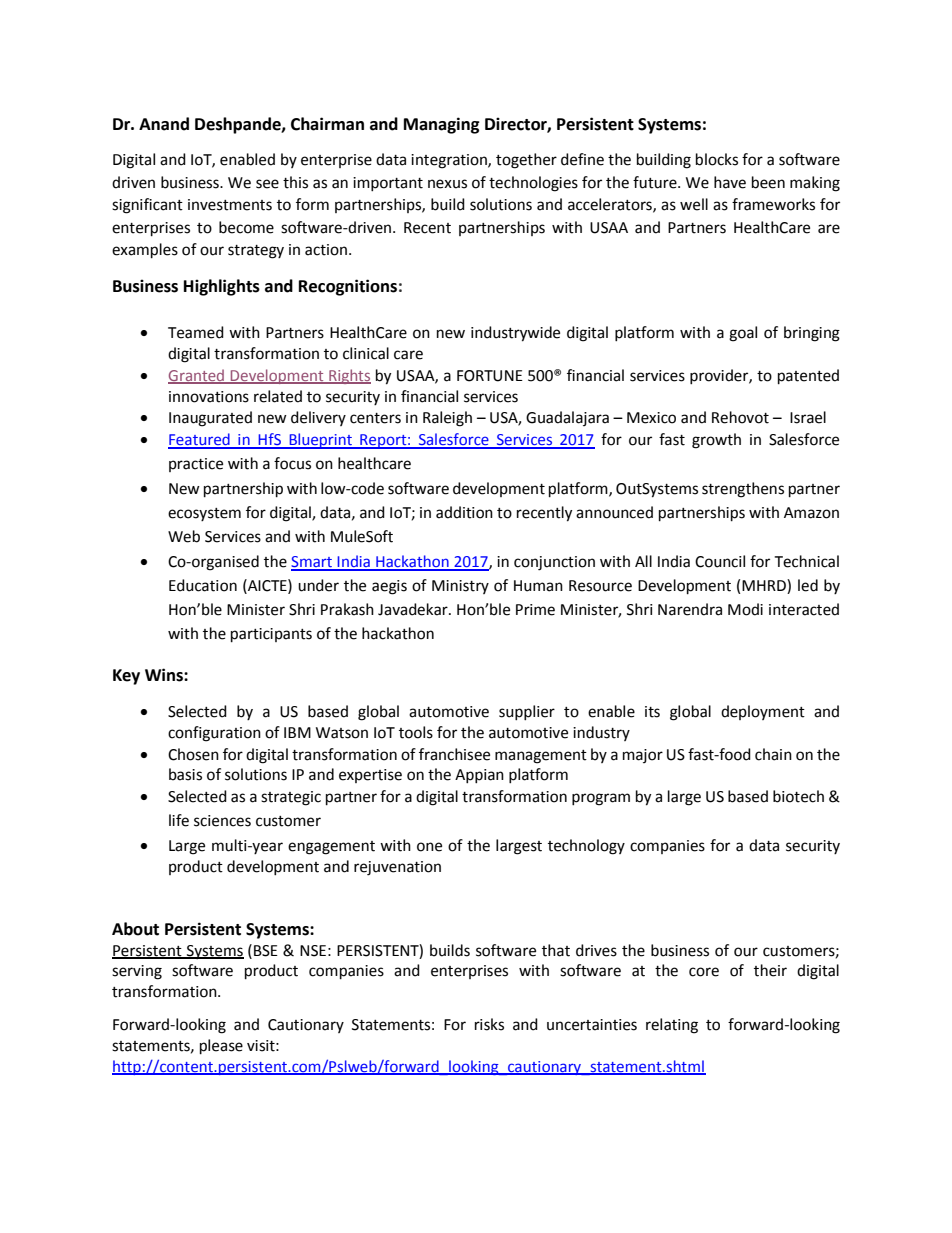 The width and height of the page is (952, 1233). I want to click on Appian, so click(479, 776).
